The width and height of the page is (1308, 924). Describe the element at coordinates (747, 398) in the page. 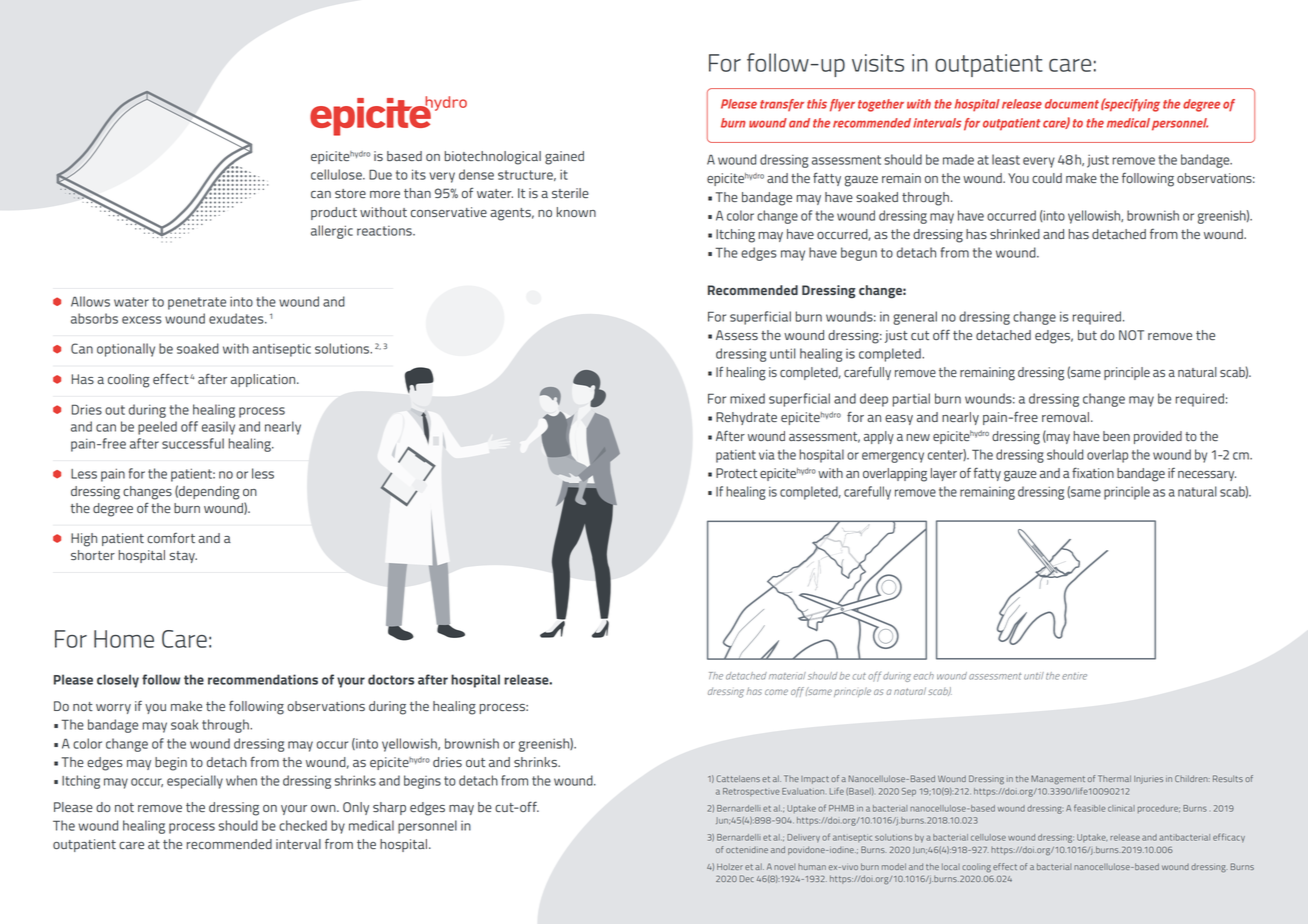

I see `mixed` at that location.
